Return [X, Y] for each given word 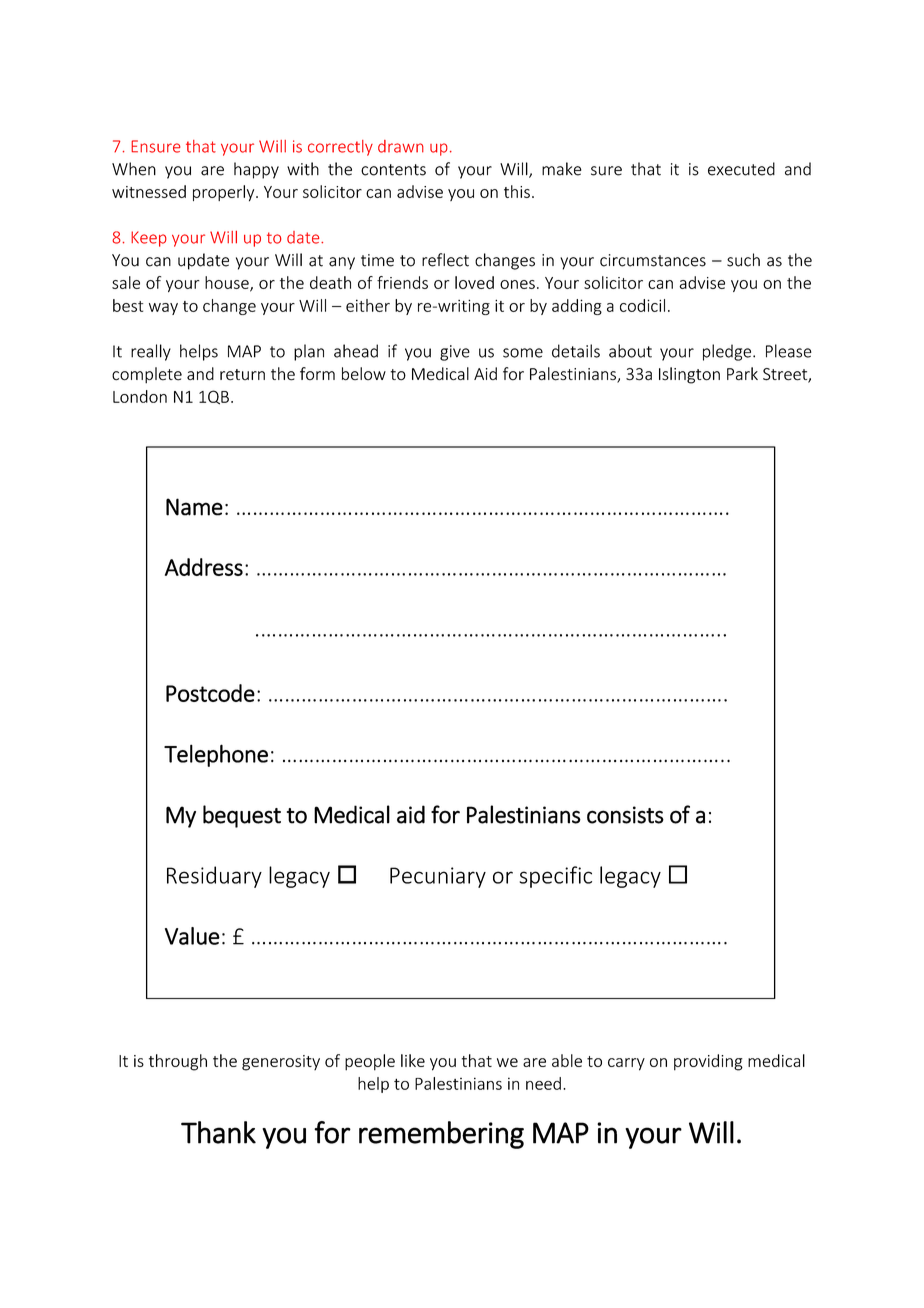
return [242, 375]
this [517, 191]
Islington [689, 375]
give [455, 353]
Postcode [210, 693]
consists [625, 815]
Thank [218, 1132]
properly [225, 193]
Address [204, 567]
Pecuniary [438, 877]
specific [556, 877]
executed [741, 169]
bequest [242, 816]
